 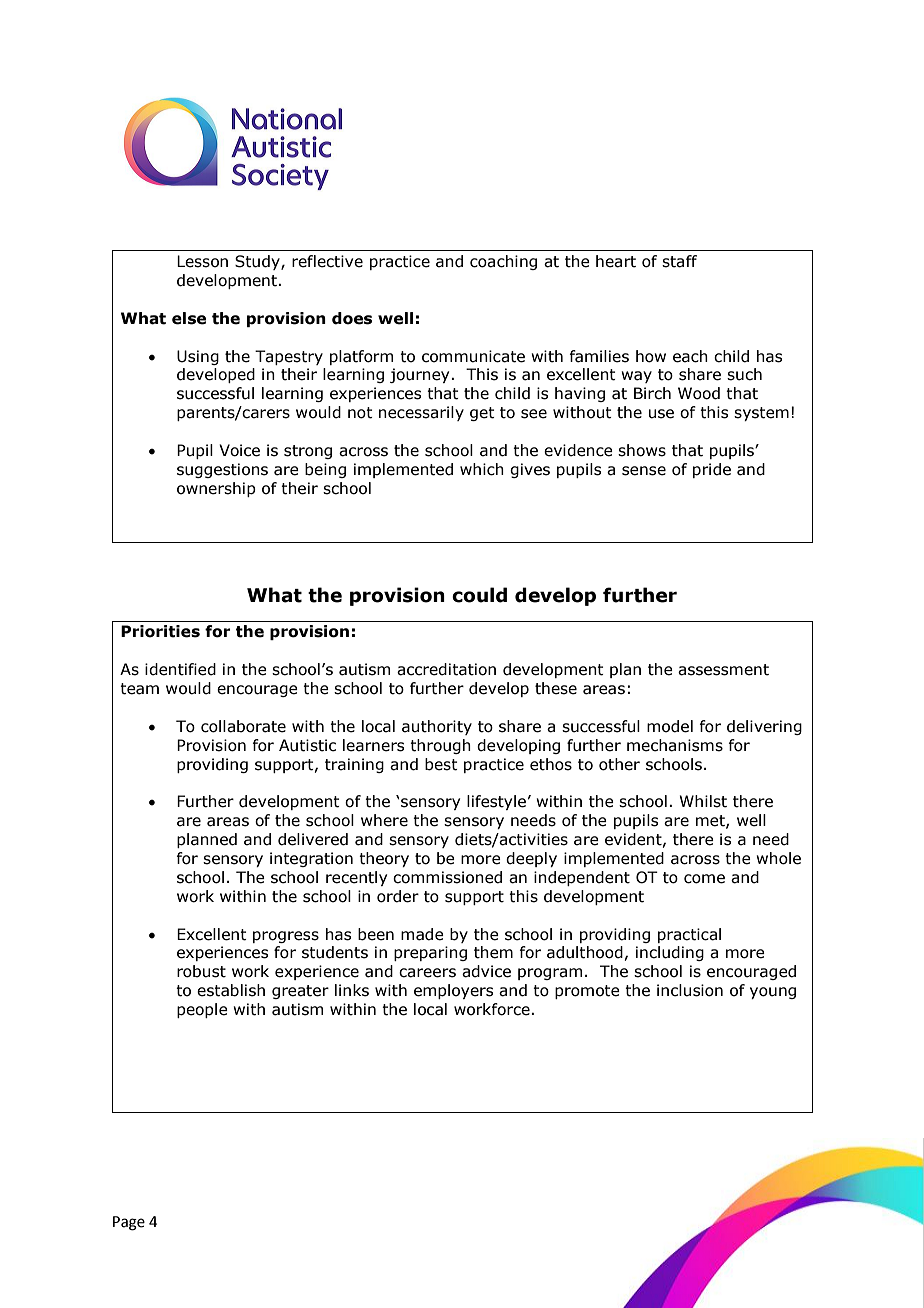 I want to click on collaborate, so click(x=243, y=726).
